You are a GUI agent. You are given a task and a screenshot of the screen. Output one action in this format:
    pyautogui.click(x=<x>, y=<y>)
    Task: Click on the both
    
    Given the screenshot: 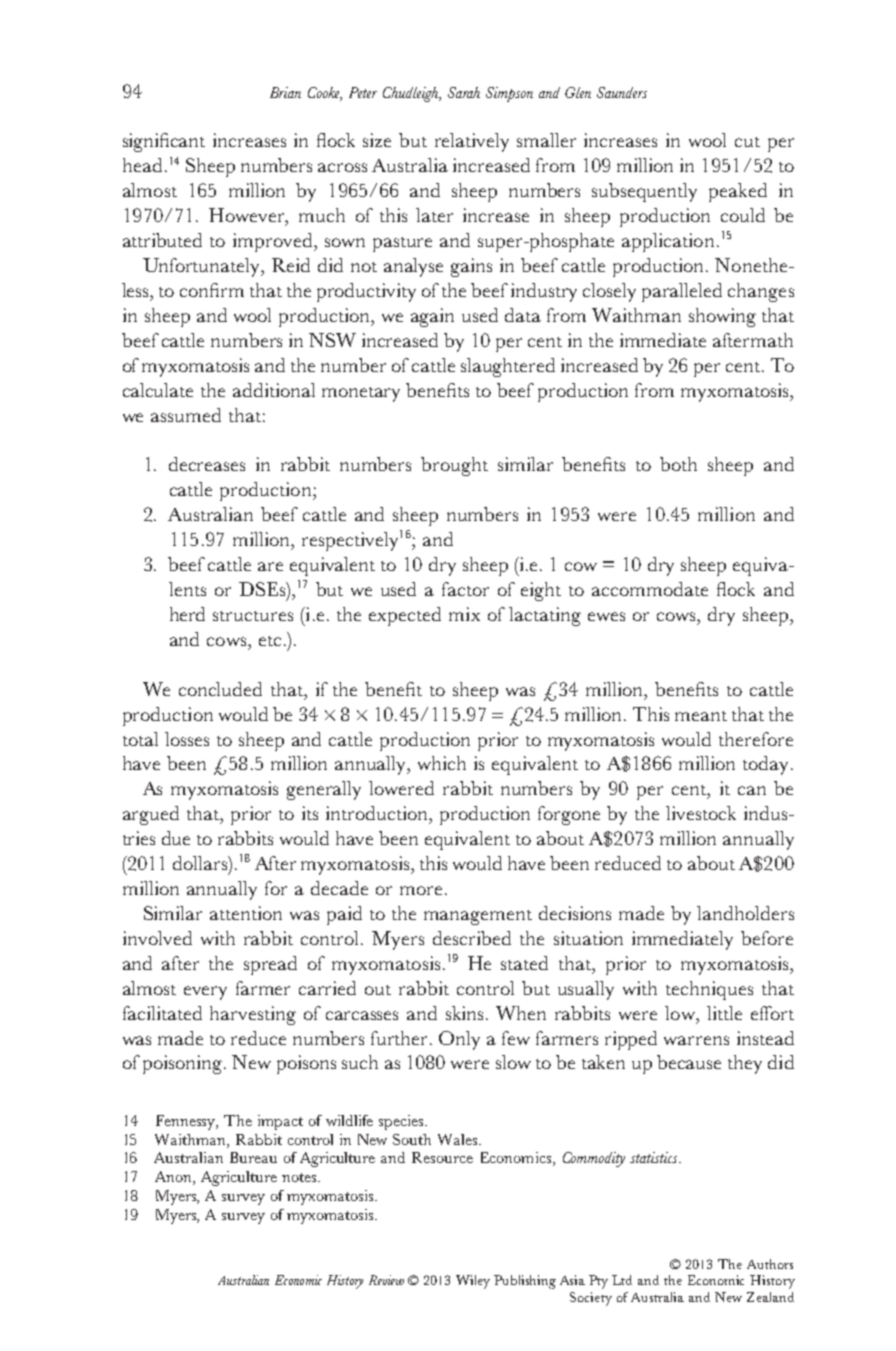 What is the action you would take?
    pyautogui.click(x=678, y=464)
